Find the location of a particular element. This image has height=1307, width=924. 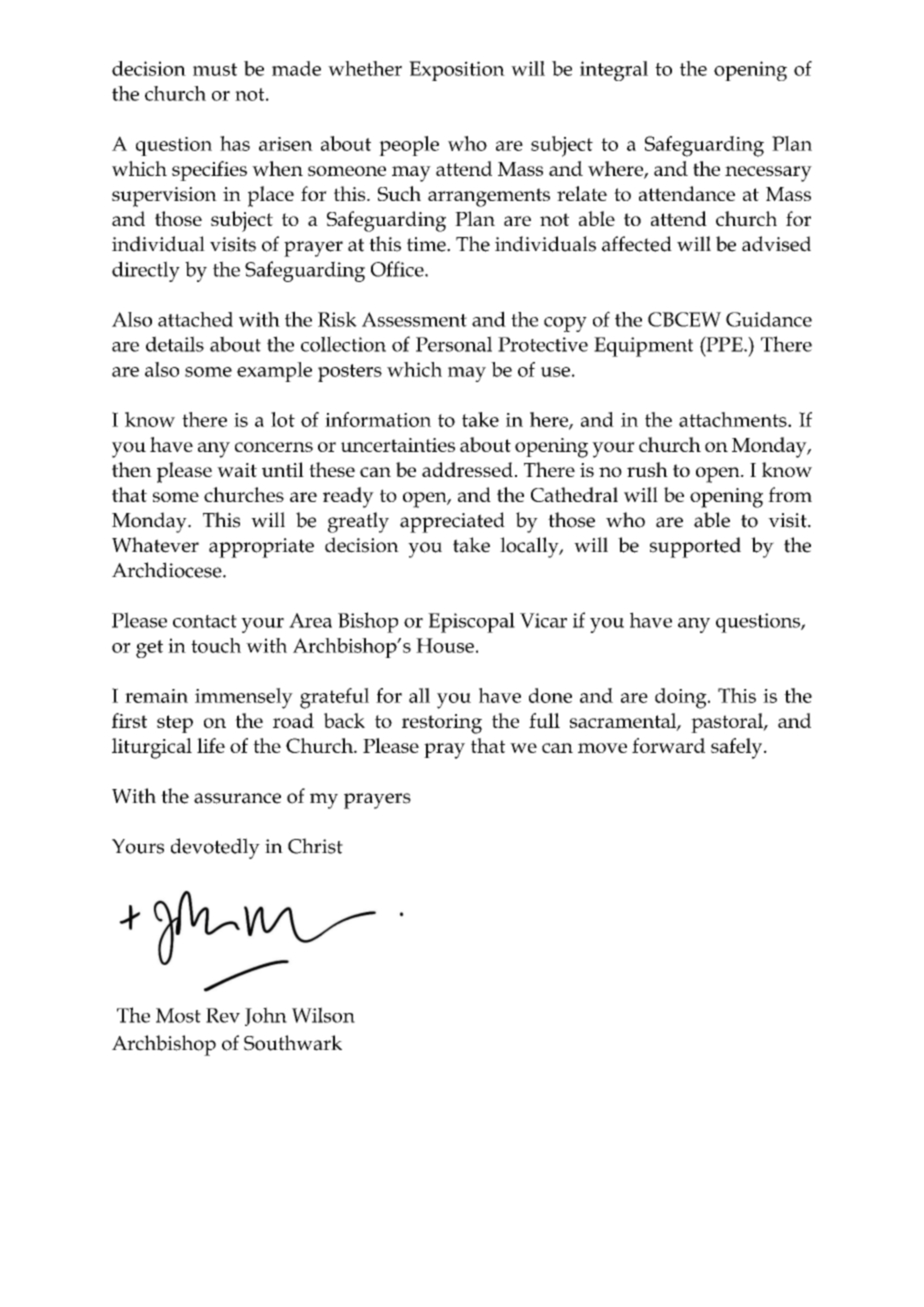

doing is located at coordinates (682, 698).
